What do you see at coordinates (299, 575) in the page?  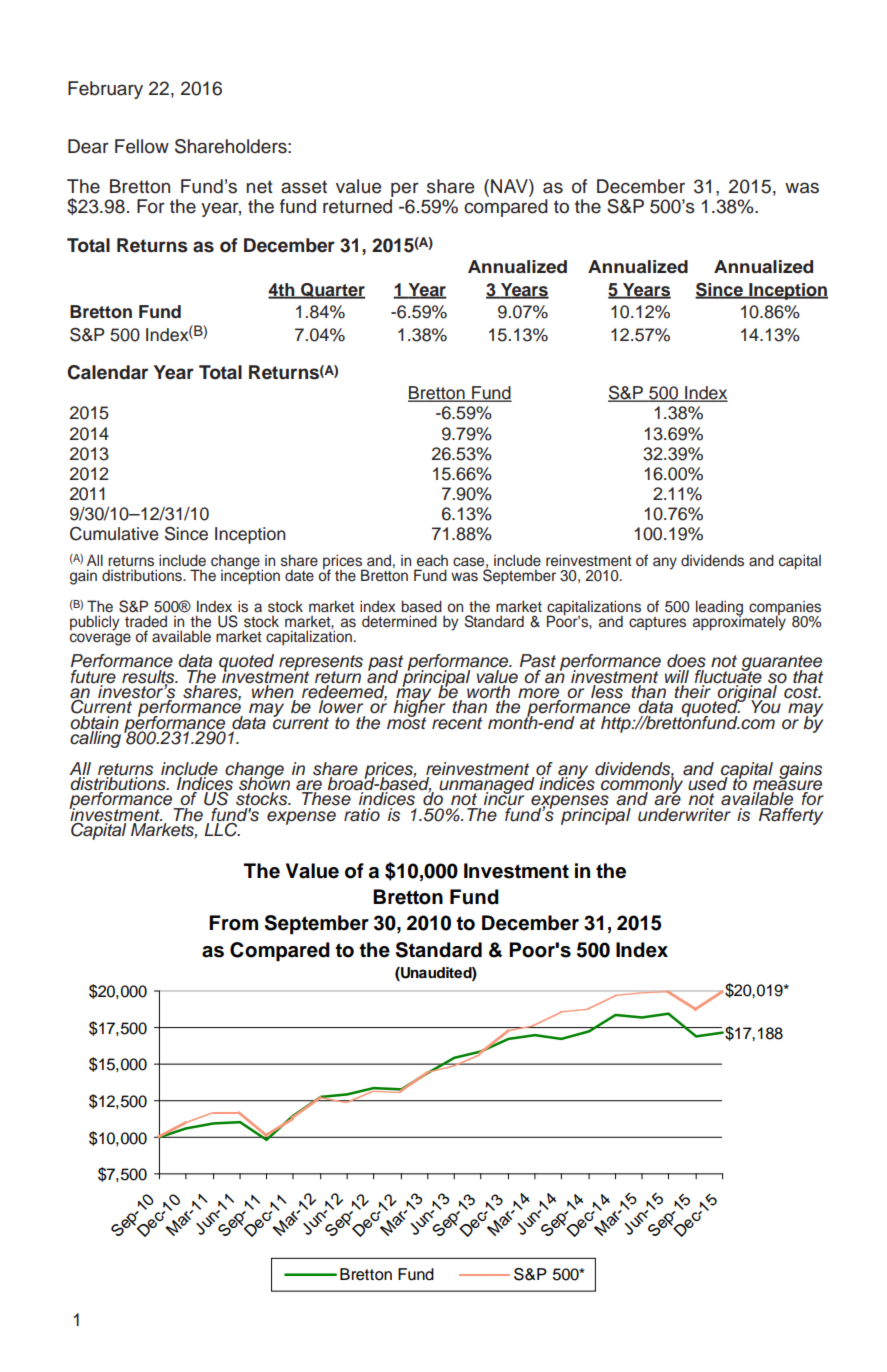 I see `date` at bounding box center [299, 575].
